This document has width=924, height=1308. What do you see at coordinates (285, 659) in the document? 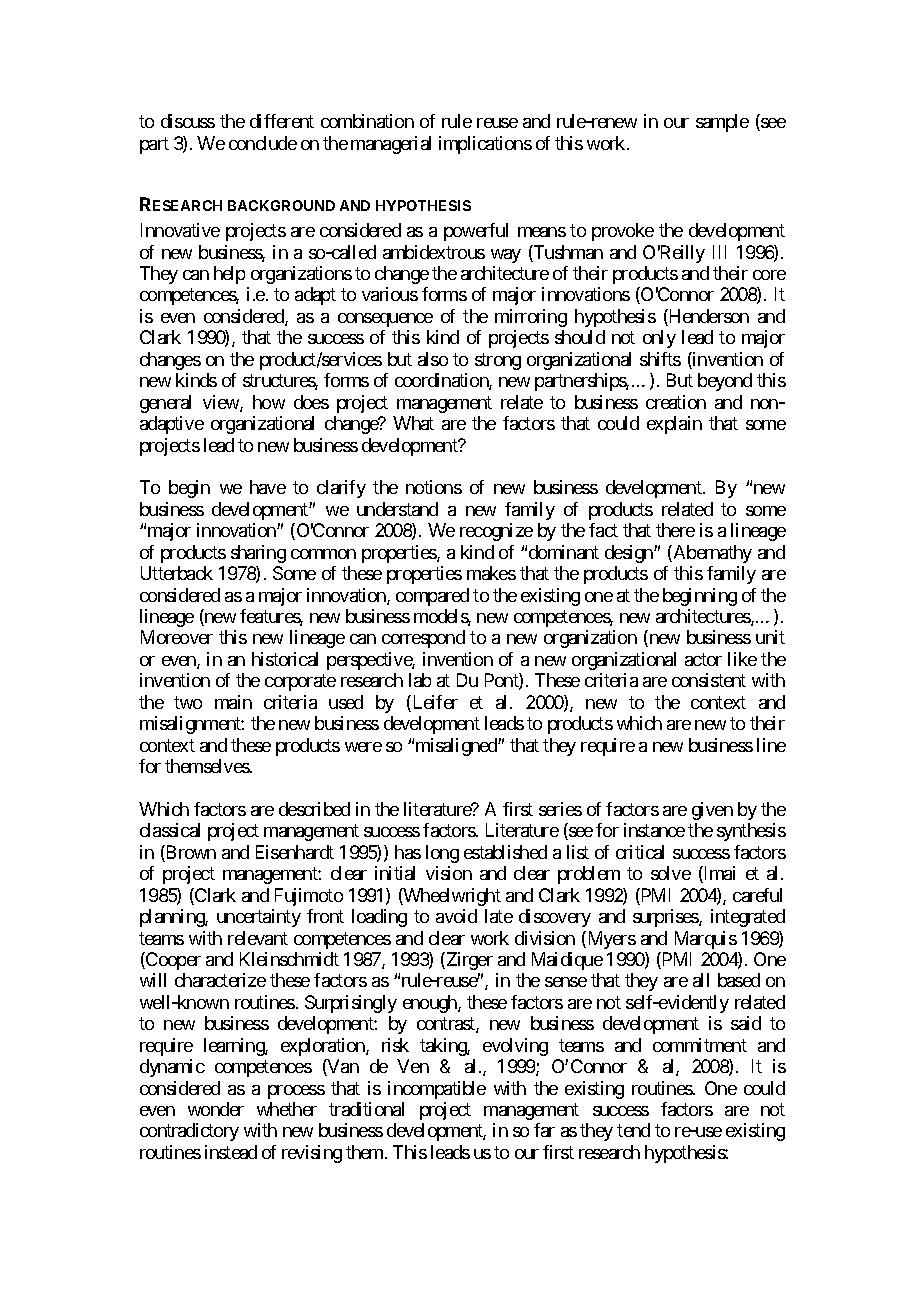
I see `historical` at bounding box center [285, 659].
